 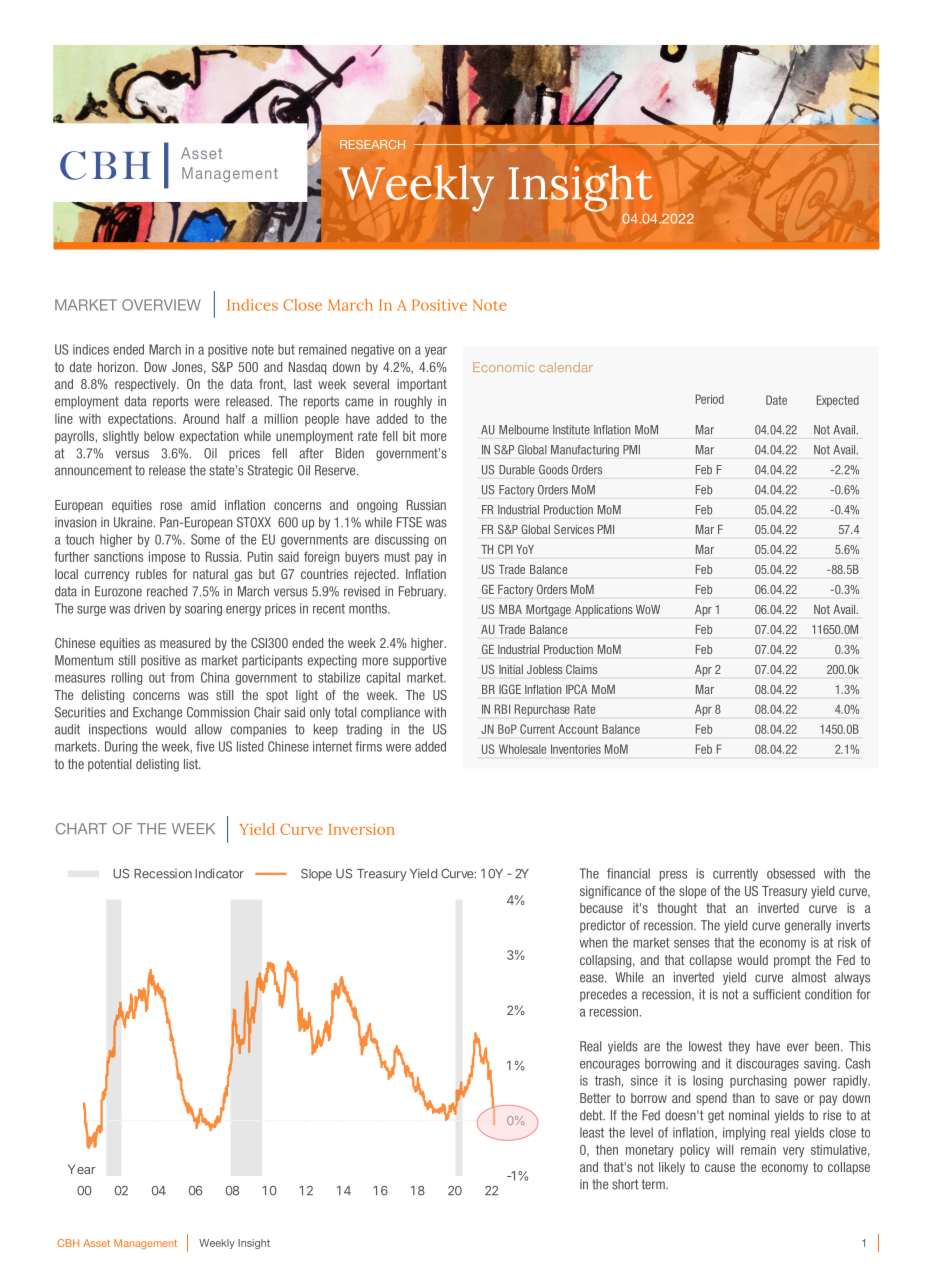 I want to click on short, so click(x=625, y=1184).
